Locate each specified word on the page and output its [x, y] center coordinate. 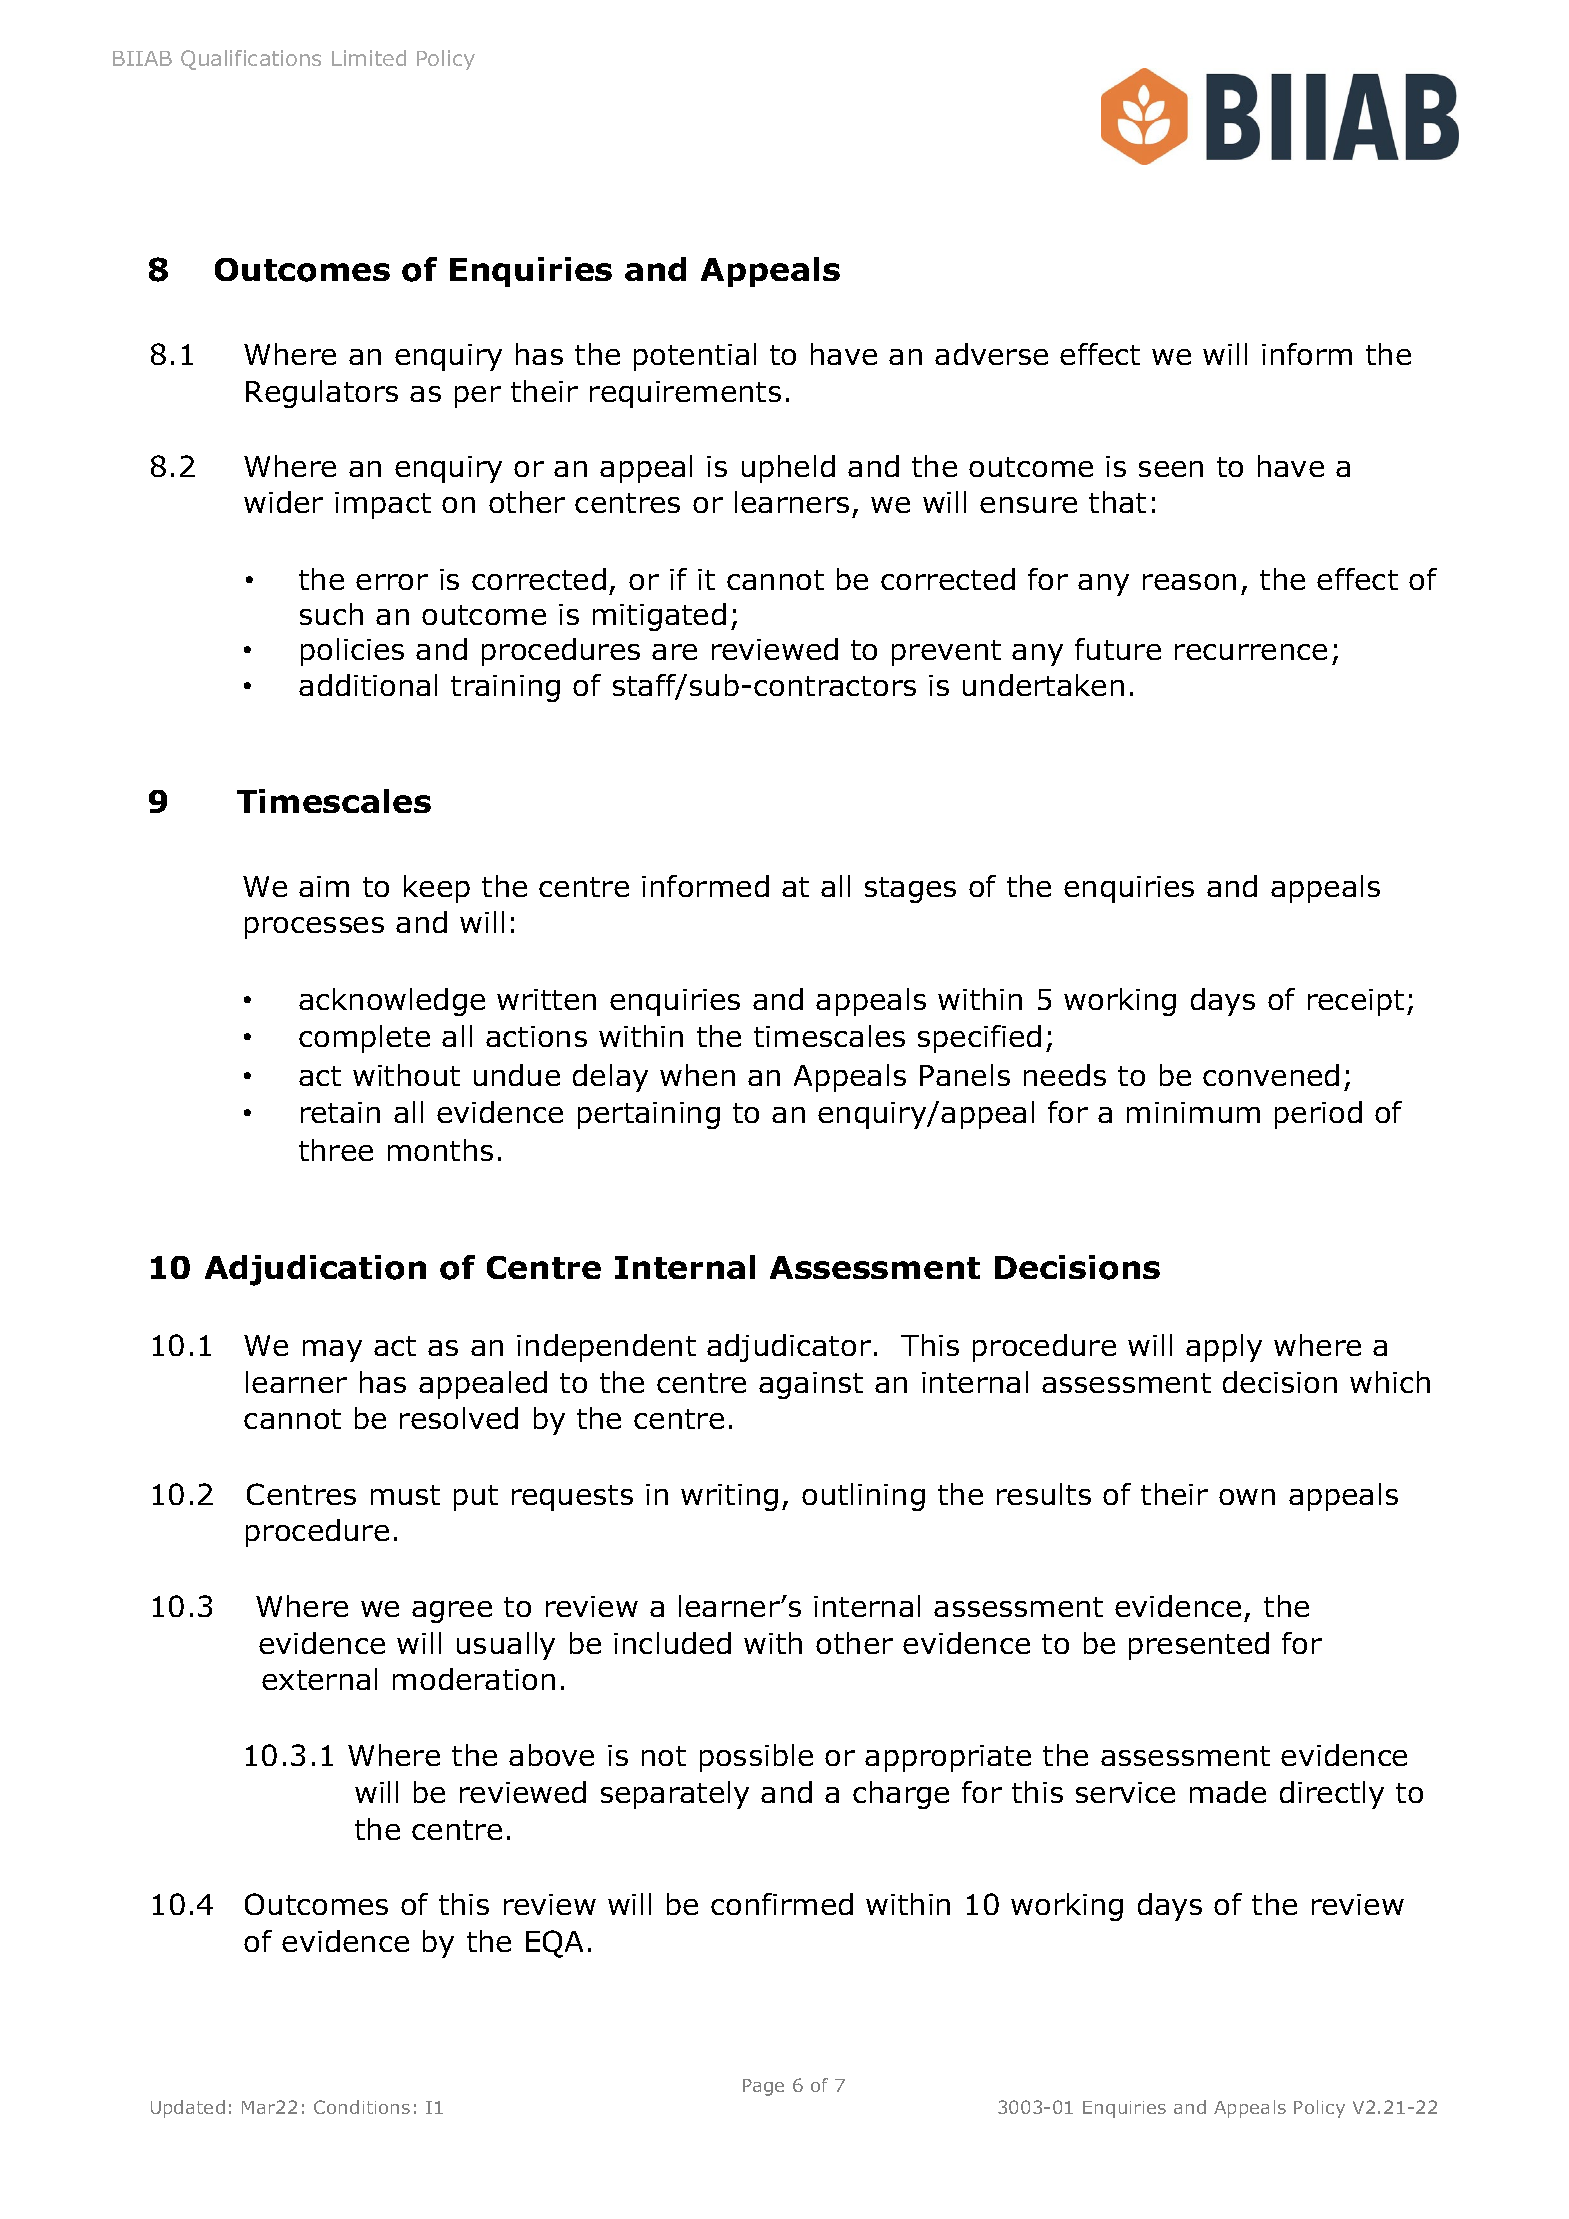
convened [1271, 1075]
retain [340, 1112]
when [697, 1075]
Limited [369, 58]
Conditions [362, 2107]
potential [695, 357]
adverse [991, 354]
